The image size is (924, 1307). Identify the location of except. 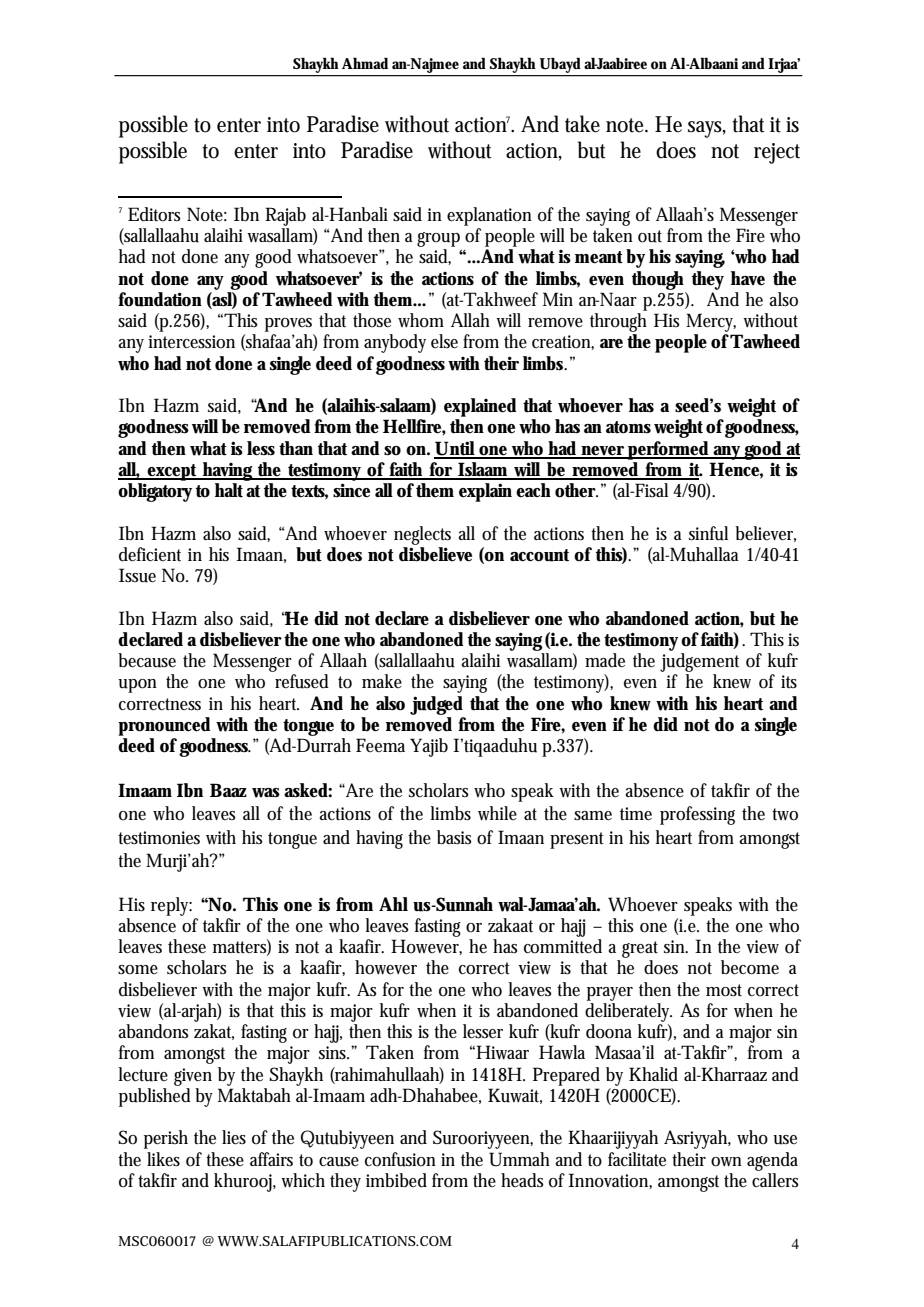
(173, 472).
